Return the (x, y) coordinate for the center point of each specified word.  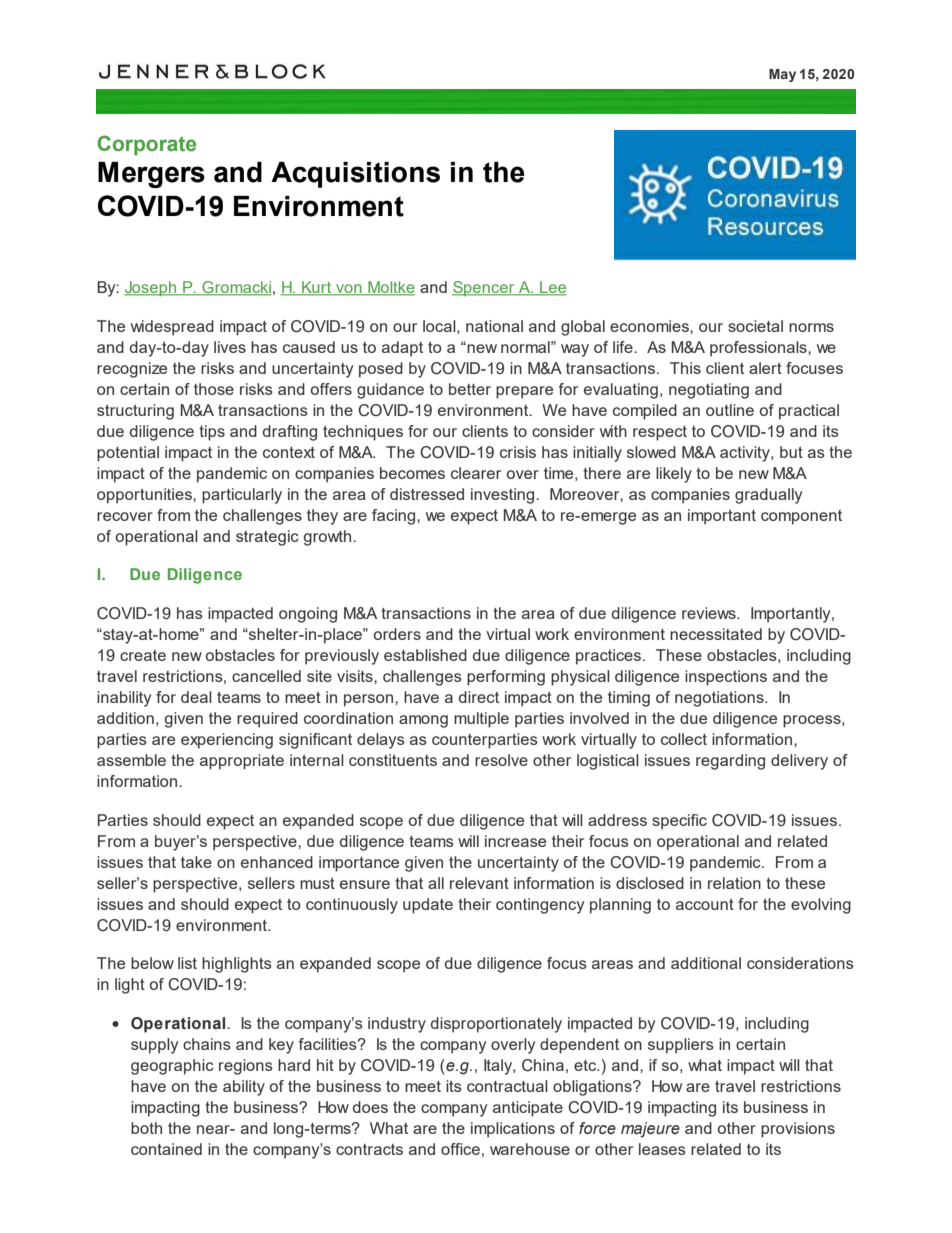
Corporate (146, 145)
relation (734, 883)
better (470, 389)
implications (513, 1130)
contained (166, 1149)
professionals (759, 349)
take (196, 862)
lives (230, 347)
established (425, 655)
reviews (710, 613)
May (782, 75)
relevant (479, 883)
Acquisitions (355, 175)
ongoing (308, 615)
